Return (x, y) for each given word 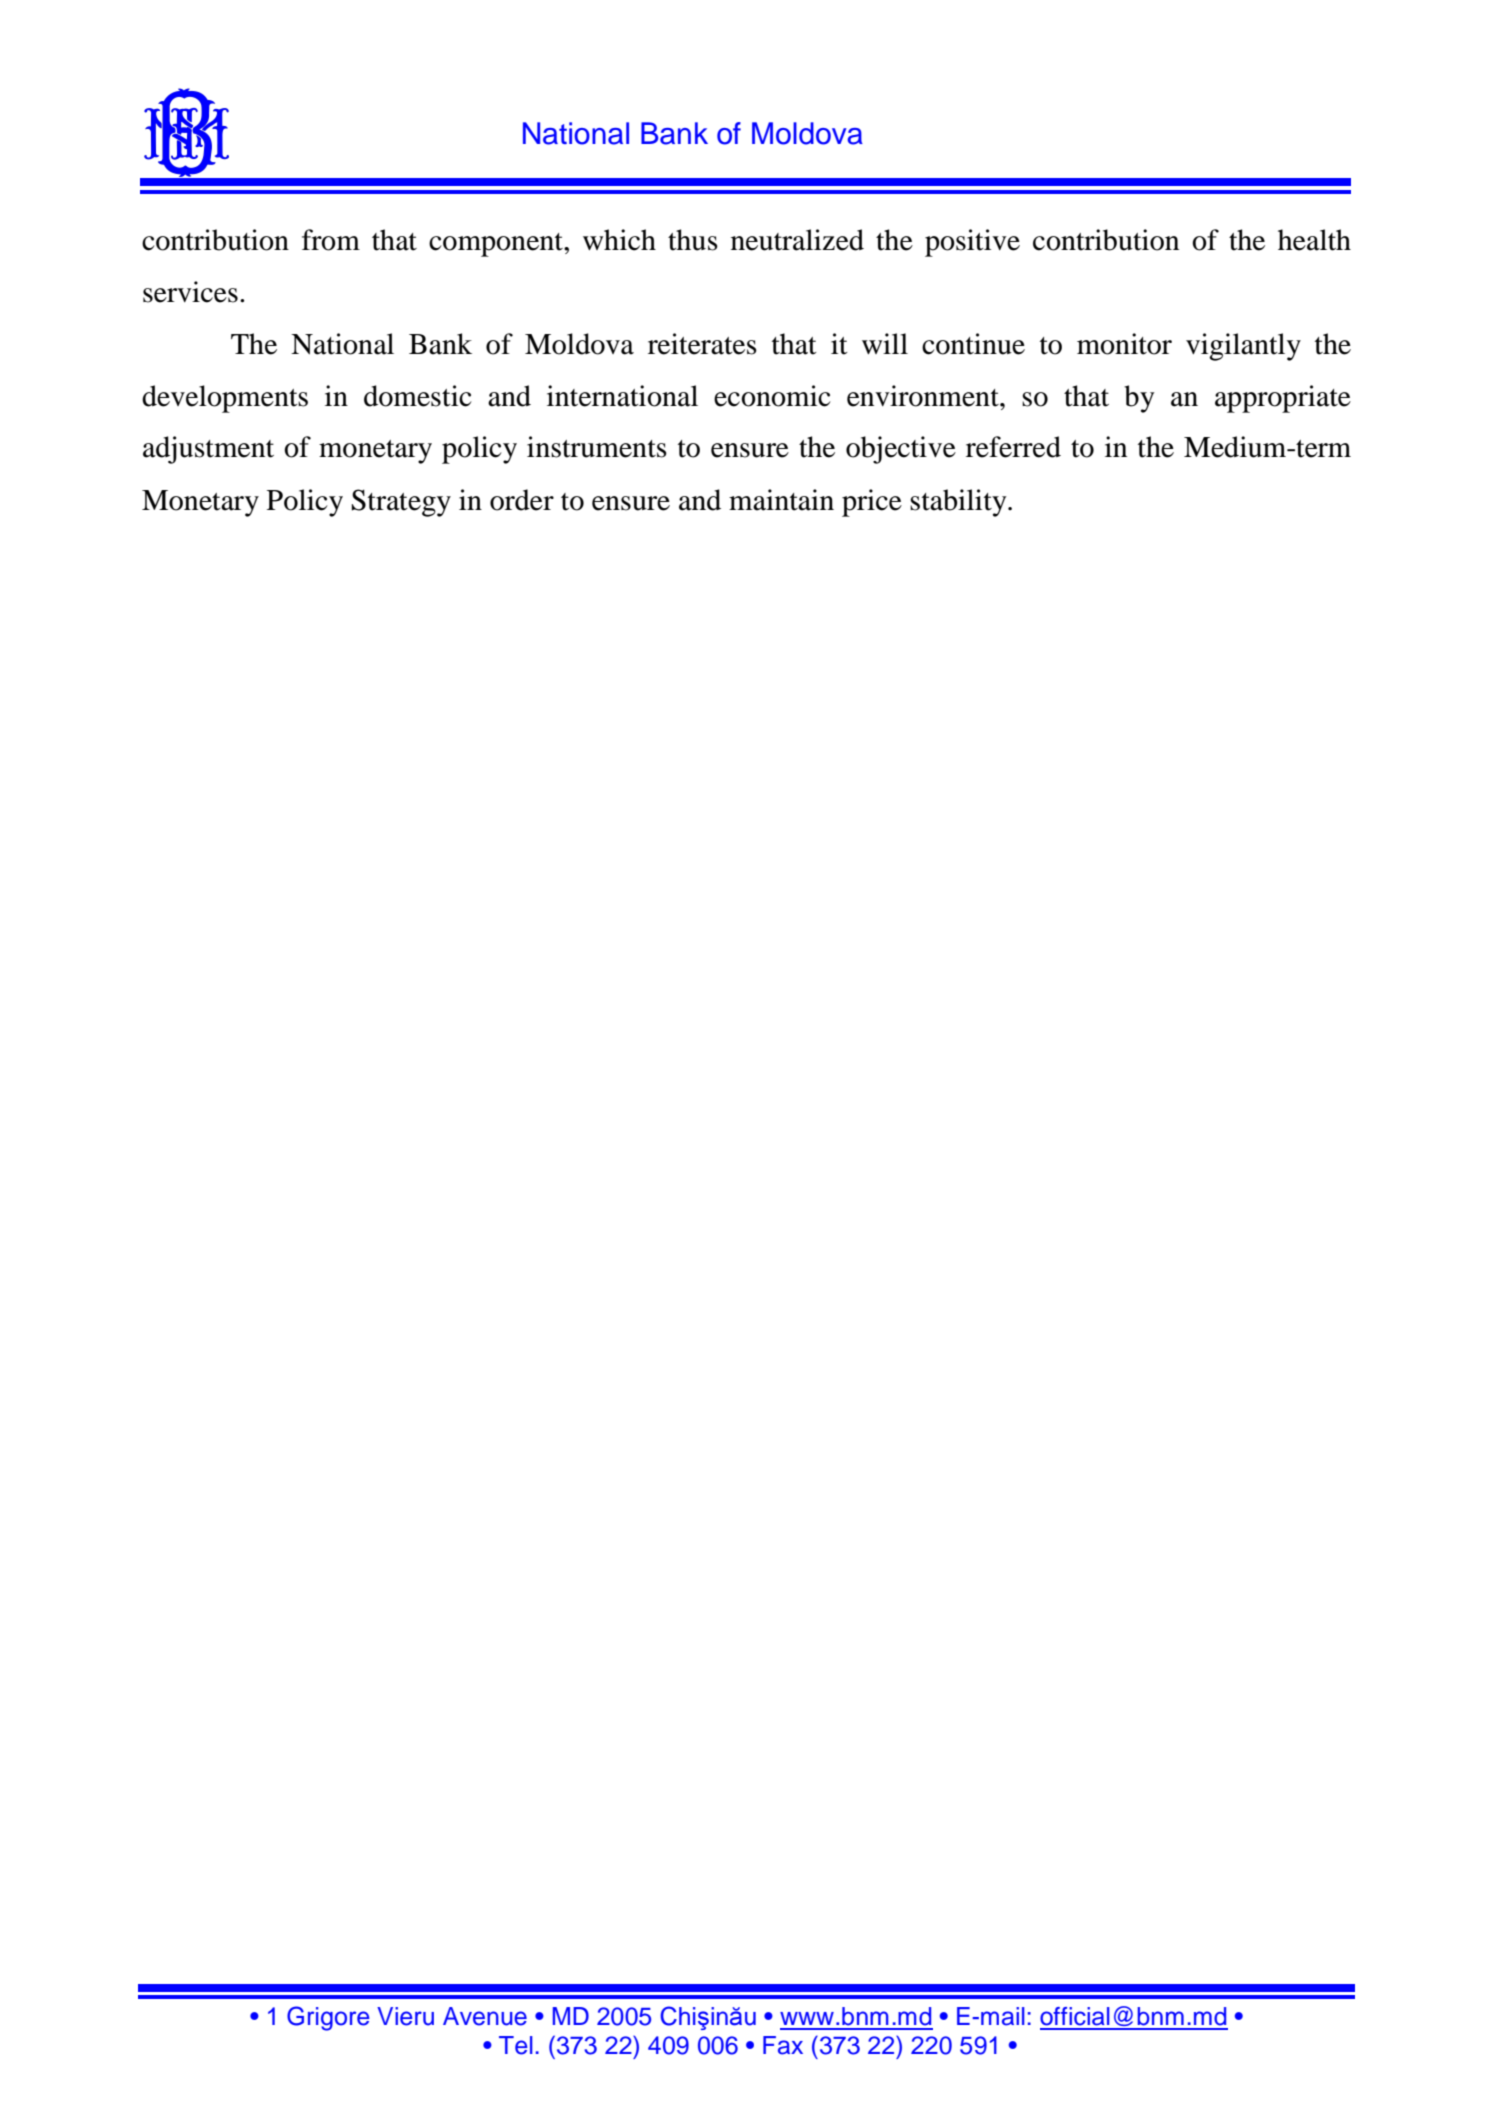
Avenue (485, 2016)
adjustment (208, 450)
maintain (781, 500)
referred (1013, 447)
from (331, 240)
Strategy (401, 503)
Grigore (328, 2018)
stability (959, 503)
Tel (516, 2045)
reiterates (702, 344)
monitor (1124, 344)
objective (901, 450)
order (522, 500)
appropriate (1283, 399)
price (872, 503)
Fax (783, 2045)
